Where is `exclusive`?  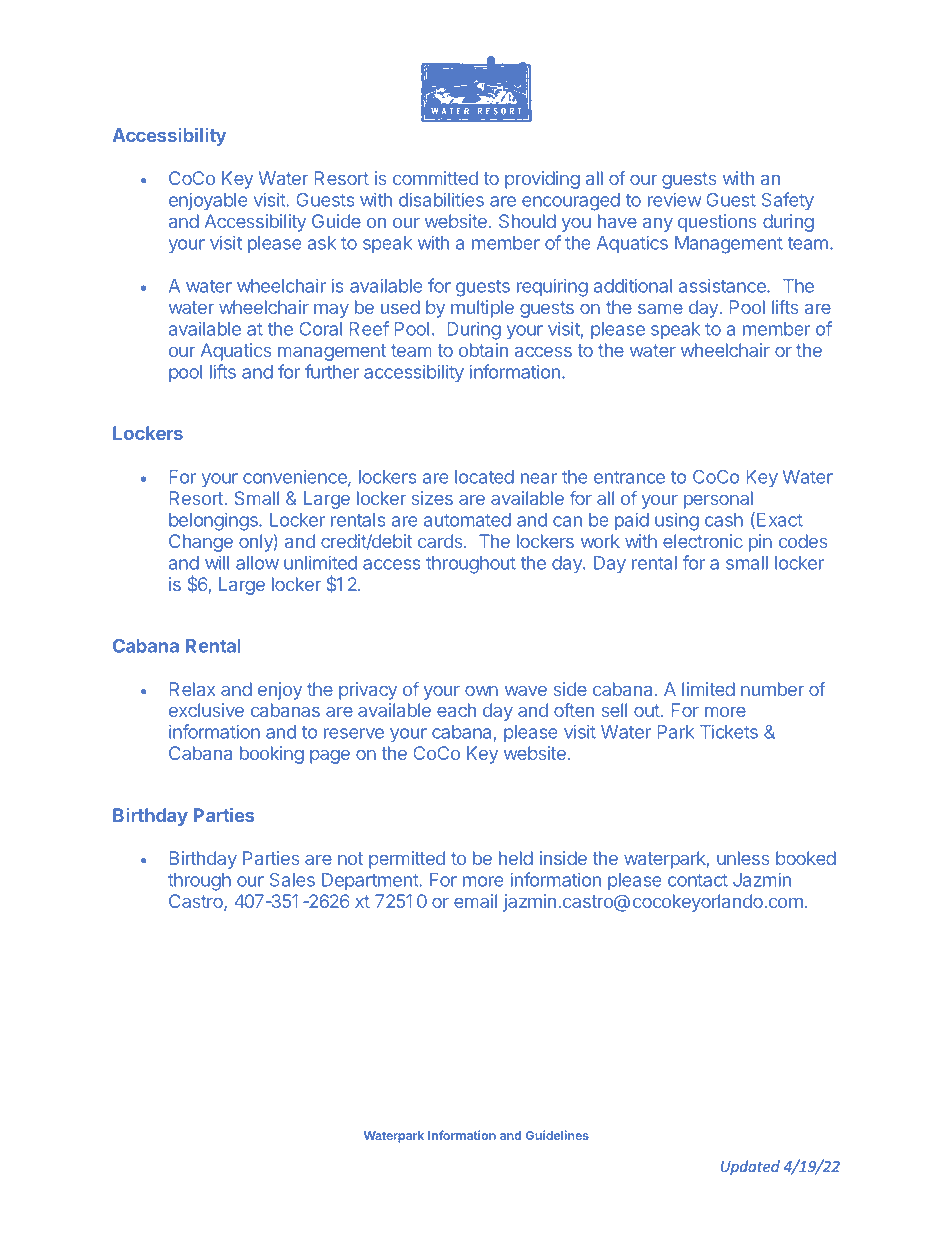 exclusive is located at coordinates (206, 710).
